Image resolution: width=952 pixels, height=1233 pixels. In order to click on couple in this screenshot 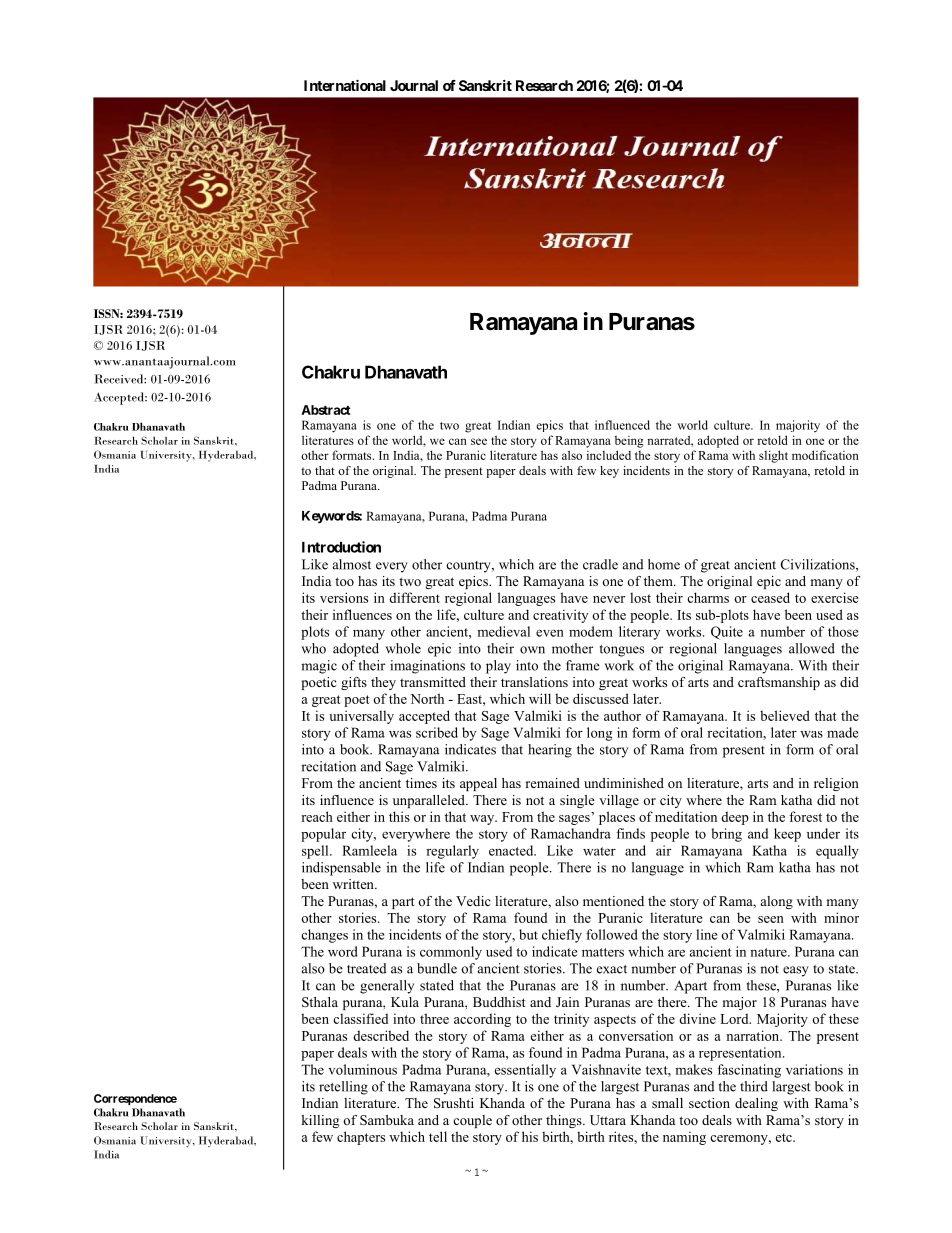, I will do `click(472, 1121)`.
